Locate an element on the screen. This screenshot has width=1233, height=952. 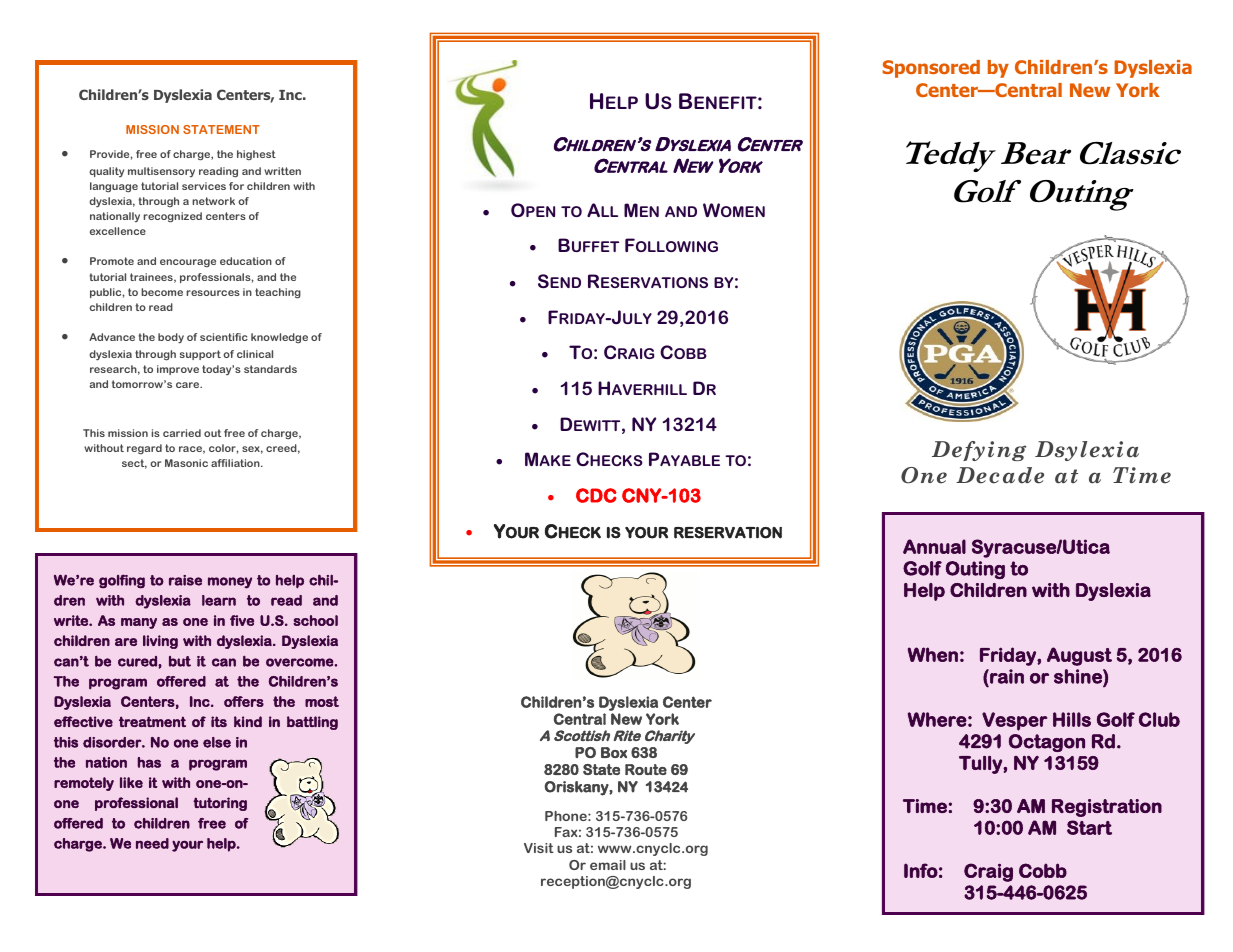
Start is located at coordinates (1089, 827).
